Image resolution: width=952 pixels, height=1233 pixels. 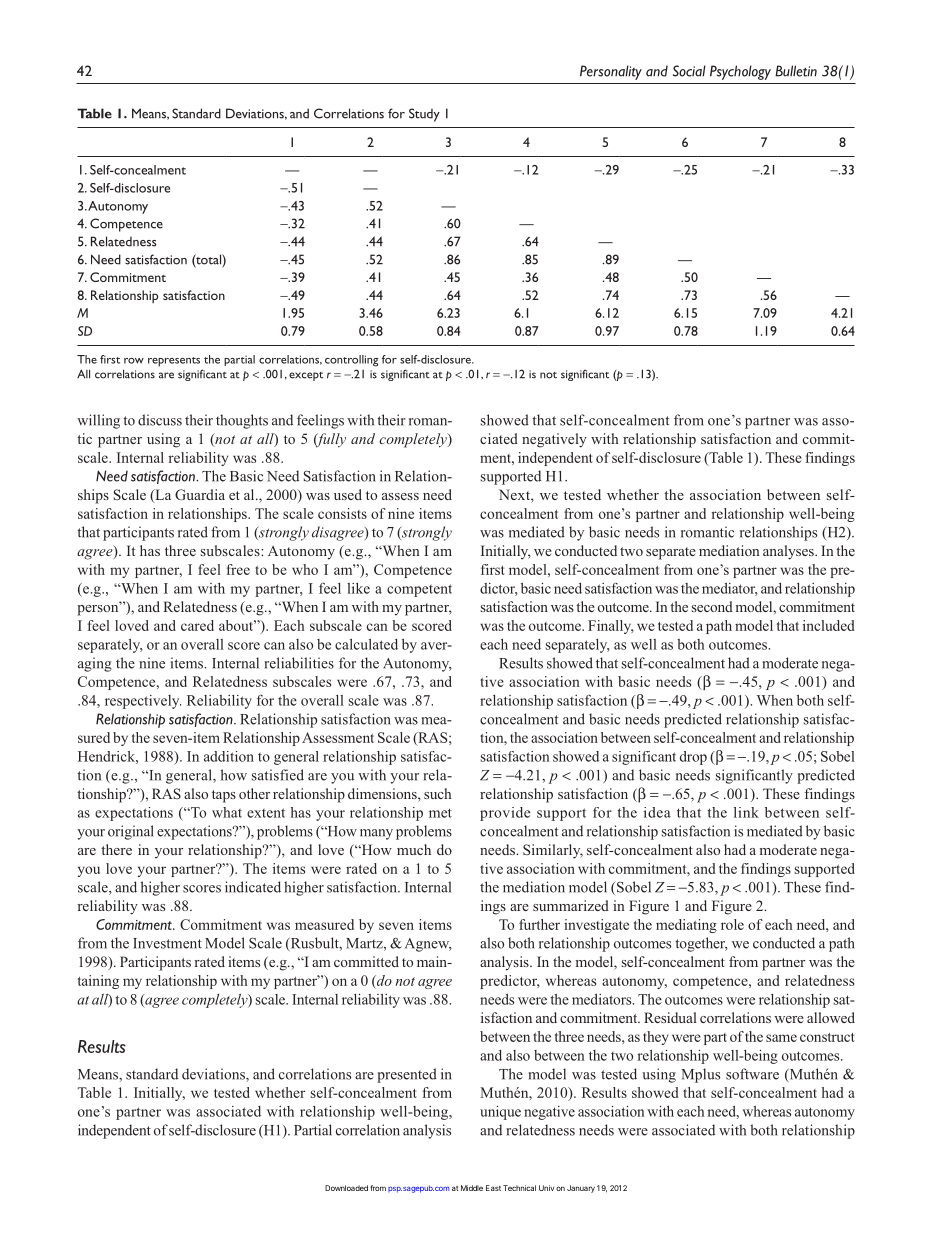 I want to click on Study, so click(x=424, y=115).
